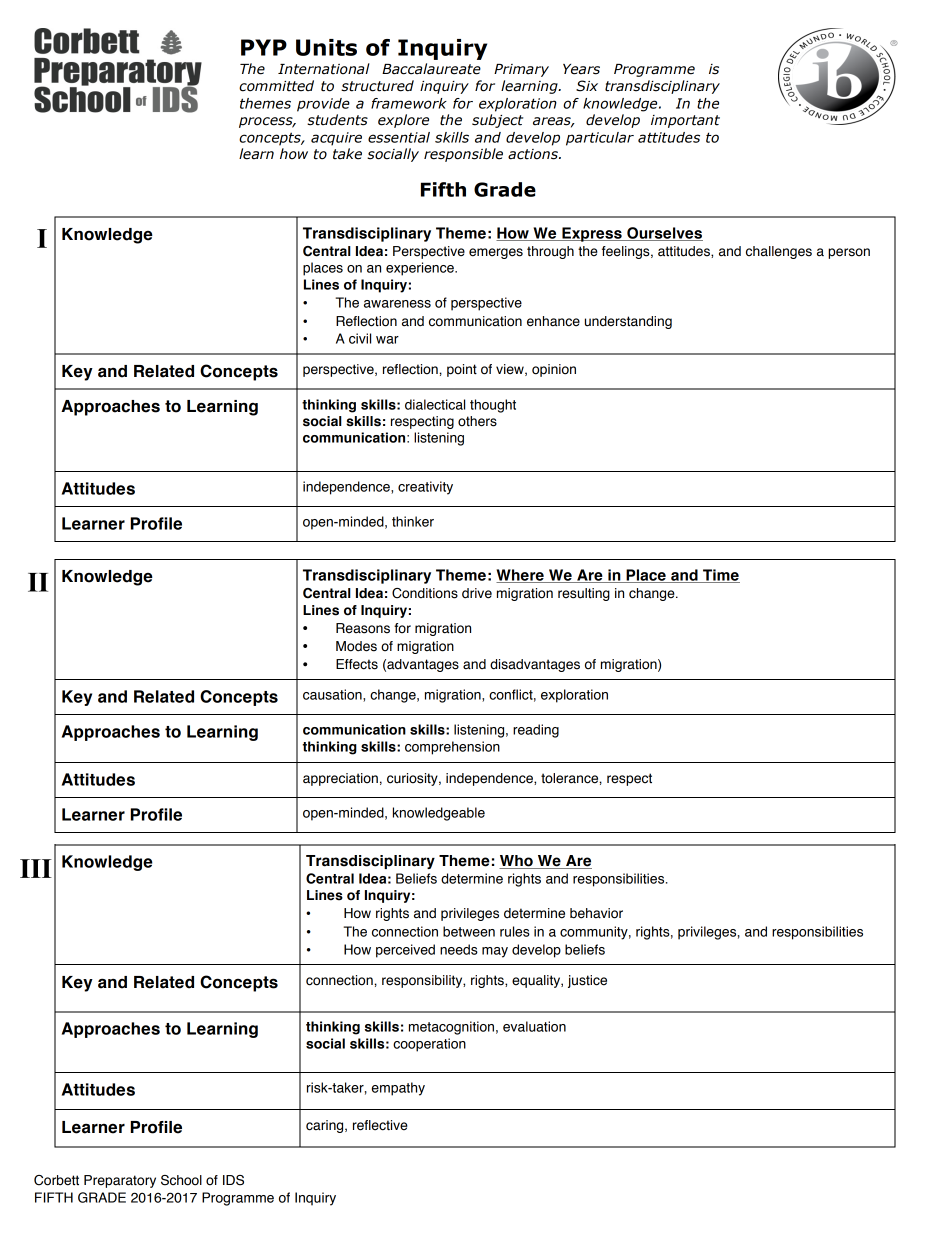  What do you see at coordinates (462, 370) in the page?
I see `point` at bounding box center [462, 370].
